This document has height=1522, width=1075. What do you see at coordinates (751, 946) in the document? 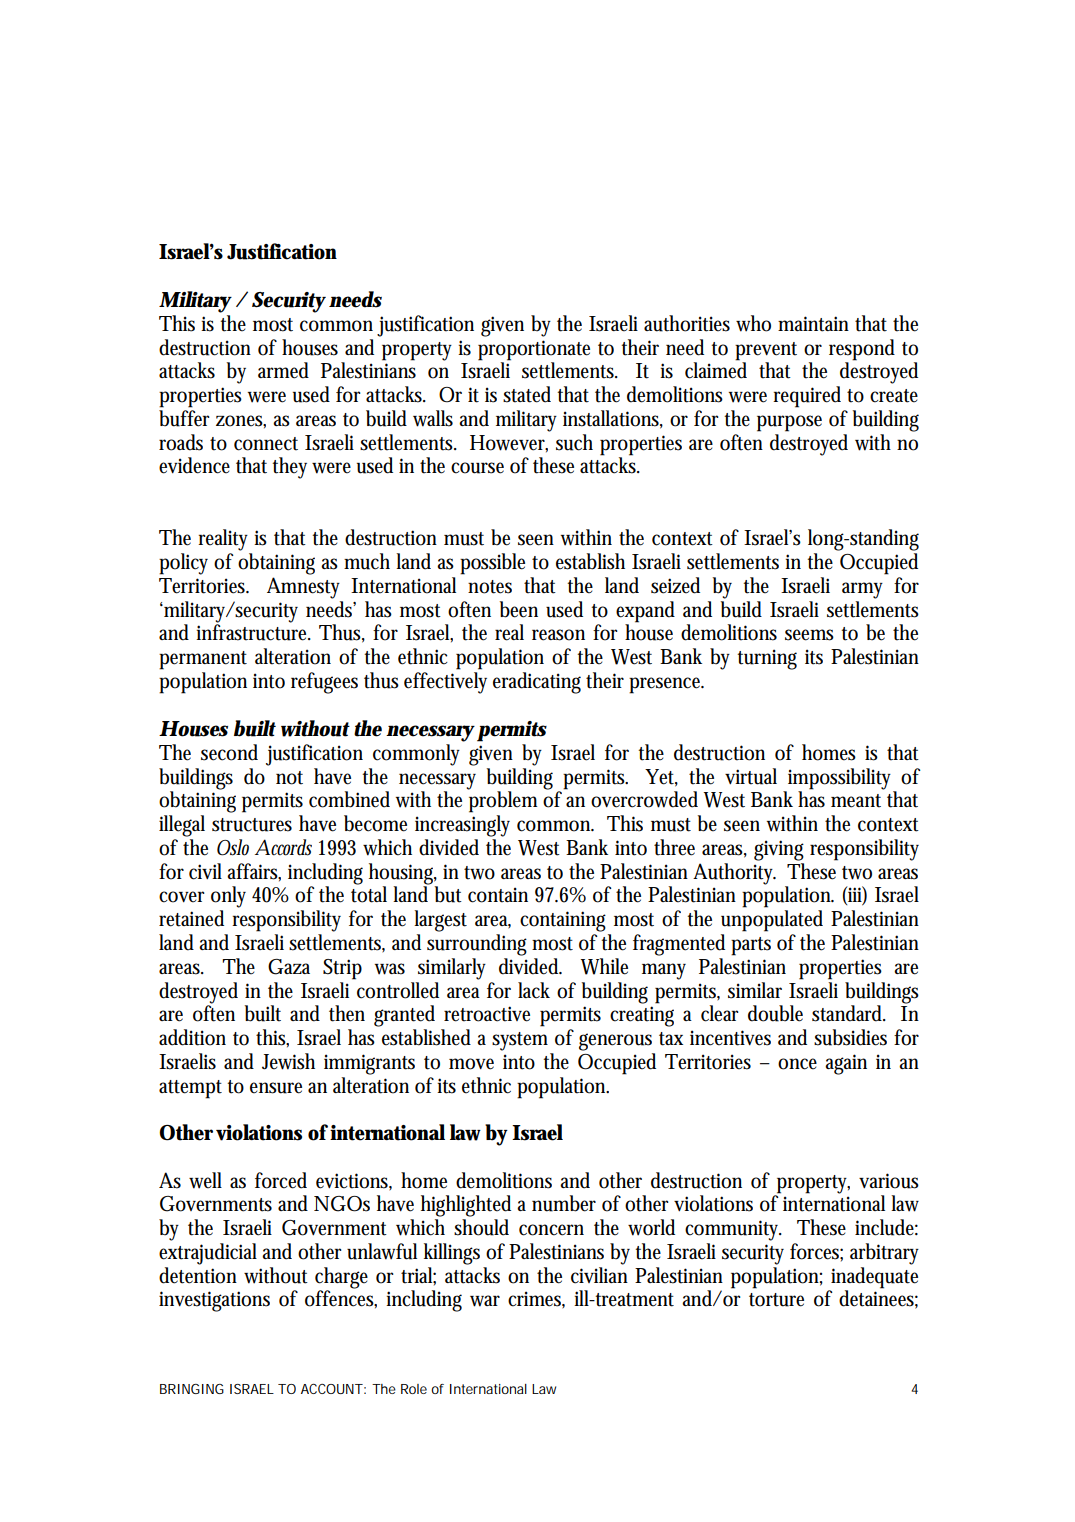
I see `parts` at bounding box center [751, 946].
